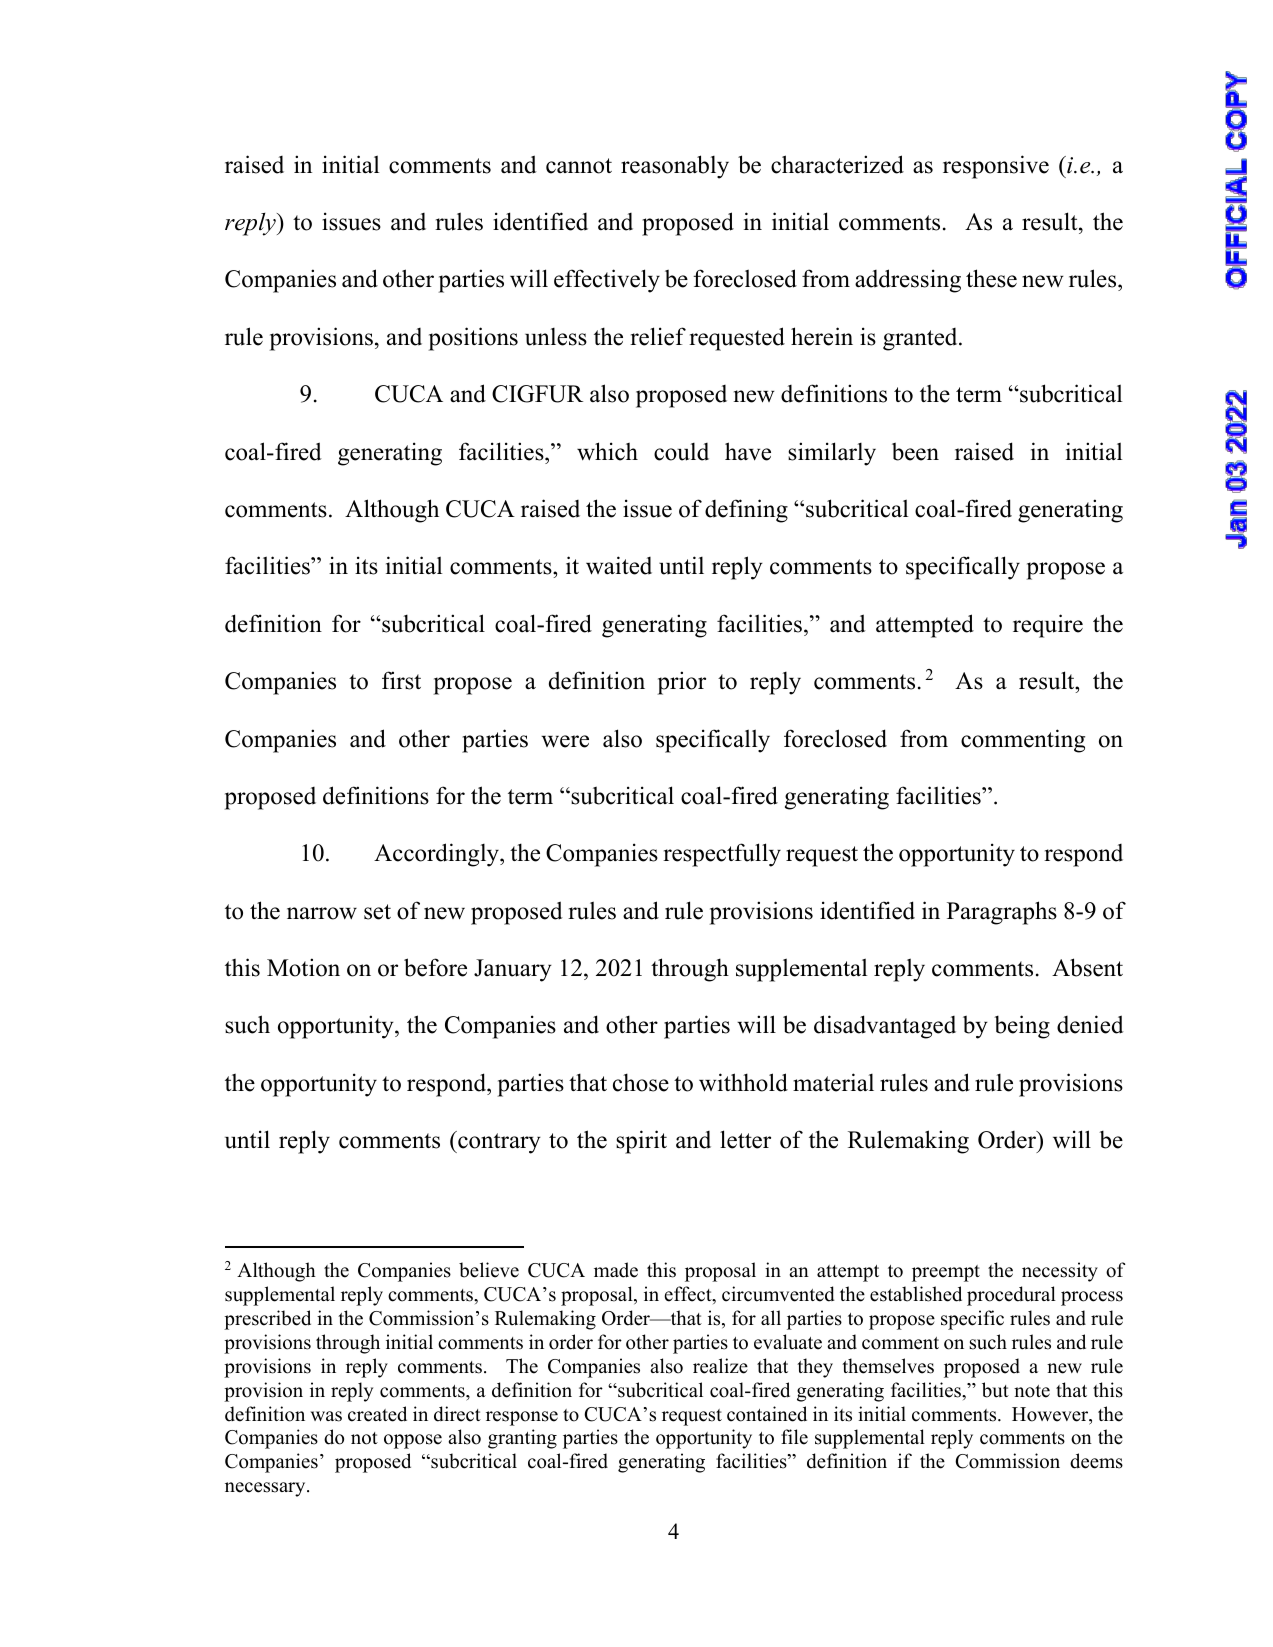 This image has height=1647, width=1273. What do you see at coordinates (767, 1414) in the image?
I see `contained` at bounding box center [767, 1414].
